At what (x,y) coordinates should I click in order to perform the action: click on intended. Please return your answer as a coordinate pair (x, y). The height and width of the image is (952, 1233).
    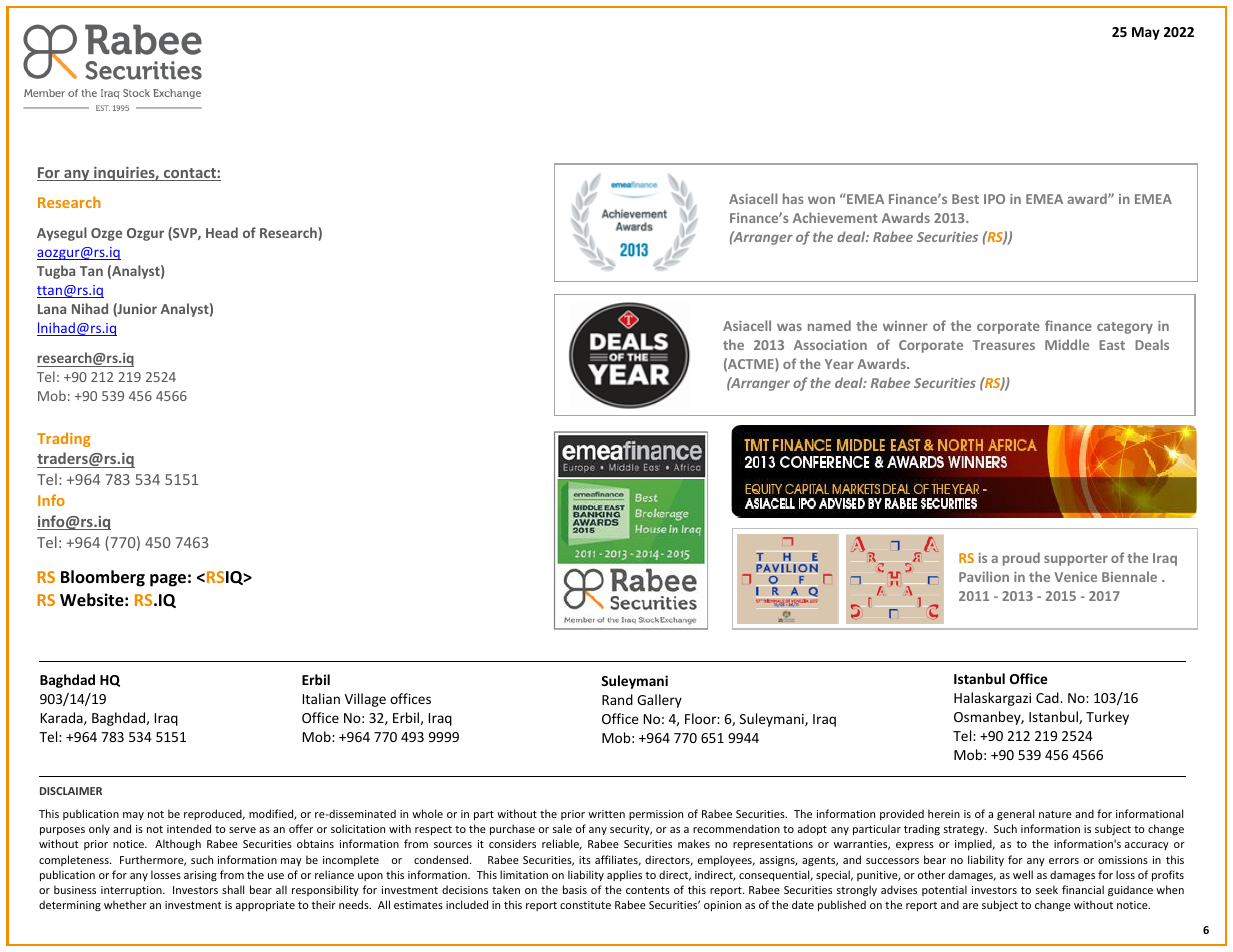
    Looking at the image, I should click on (189, 828).
